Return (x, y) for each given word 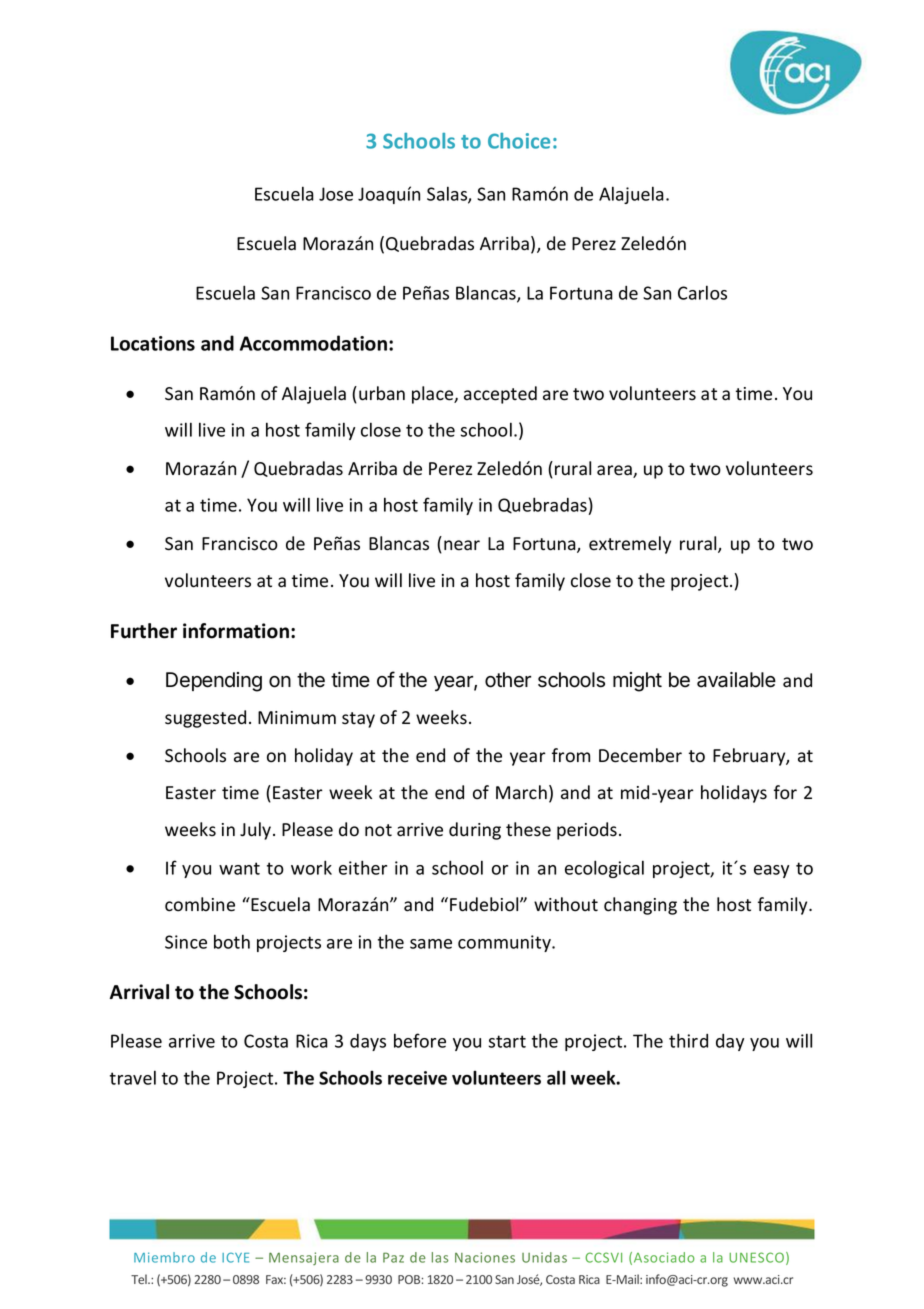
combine (200, 904)
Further (144, 631)
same (431, 944)
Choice (519, 141)
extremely (630, 545)
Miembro (164, 1257)
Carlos (702, 292)
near (462, 545)
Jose (336, 194)
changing (640, 906)
